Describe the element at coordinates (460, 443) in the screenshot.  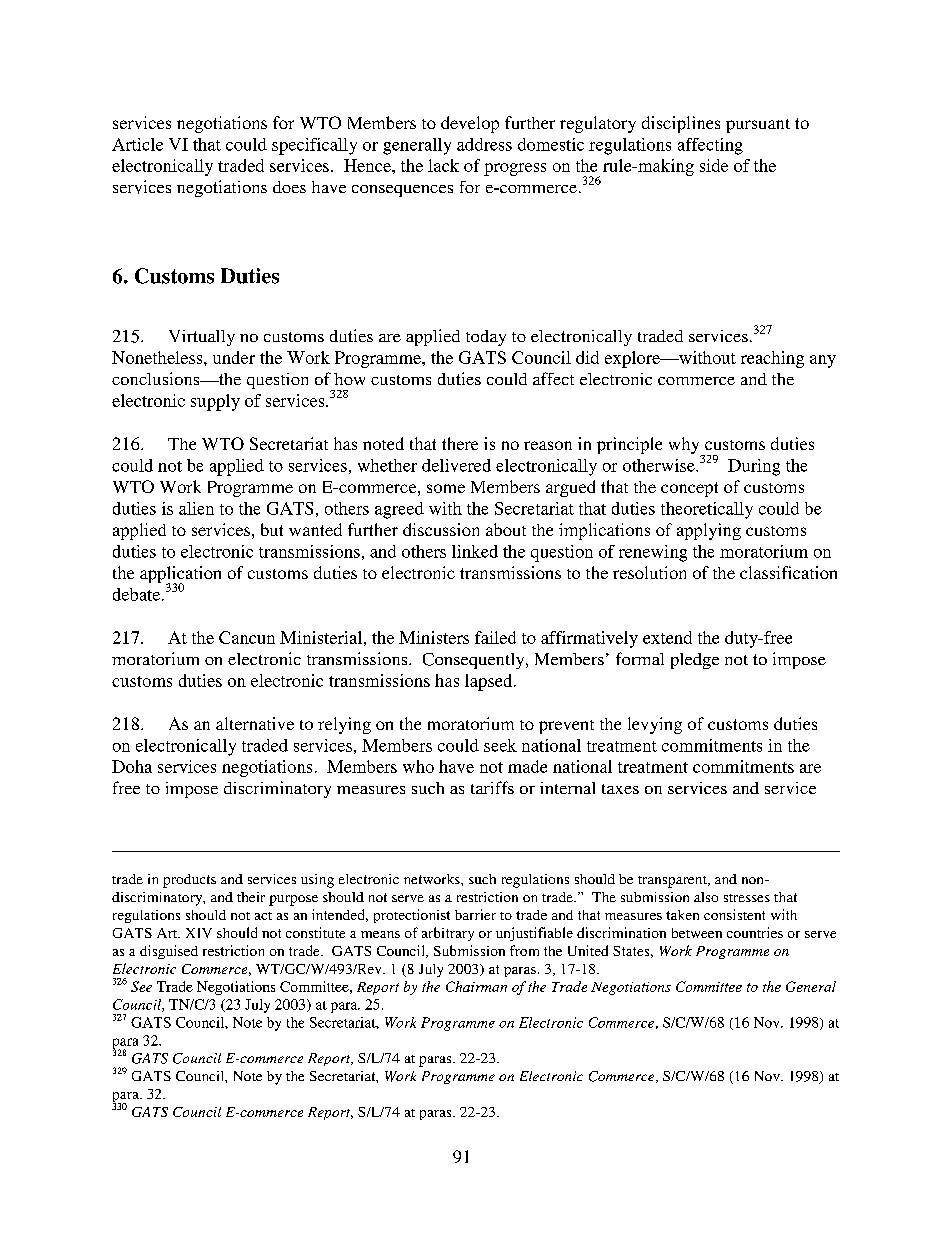
I see `there` at that location.
